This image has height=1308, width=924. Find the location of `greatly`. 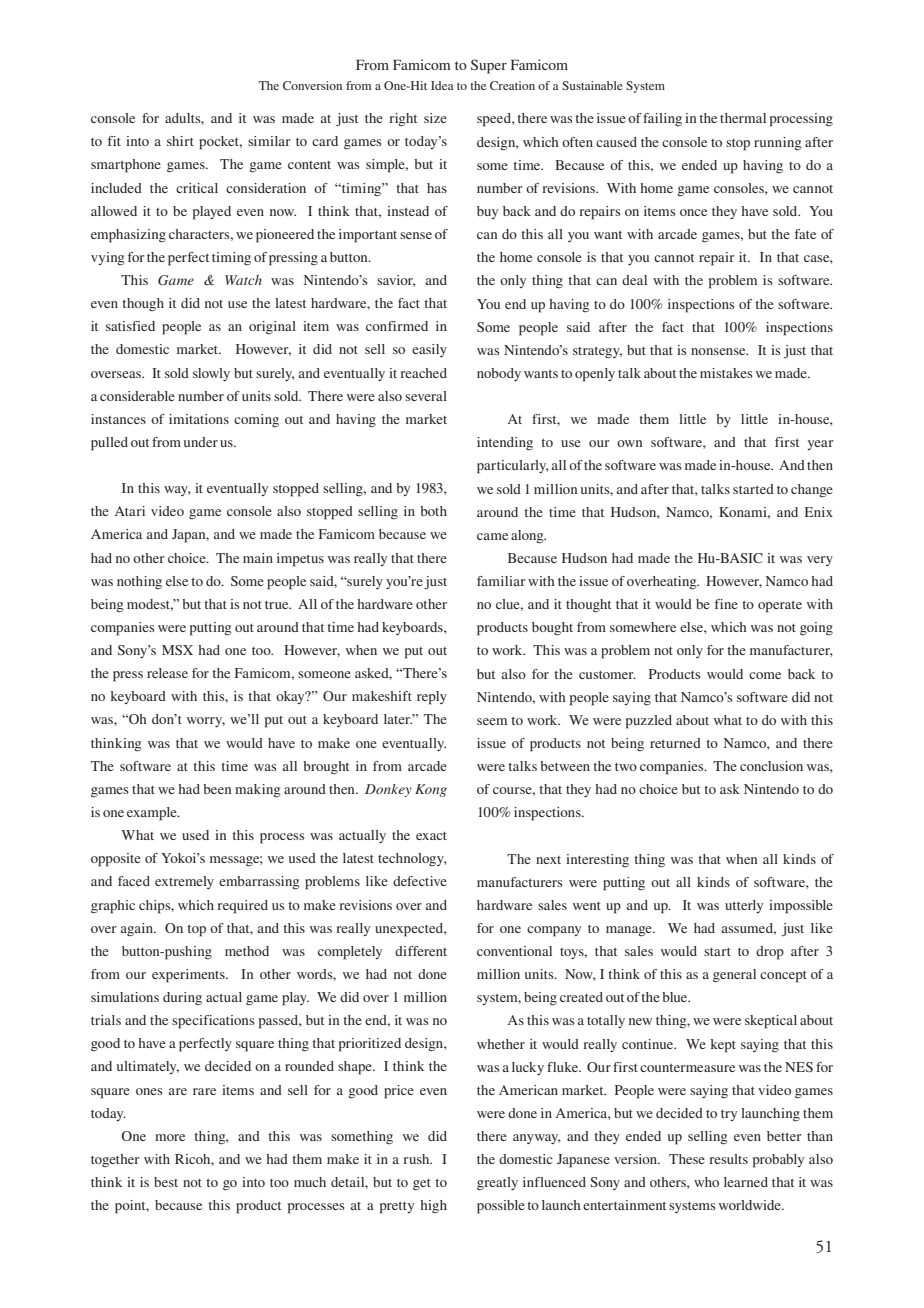

greatly is located at coordinates (497, 1184).
